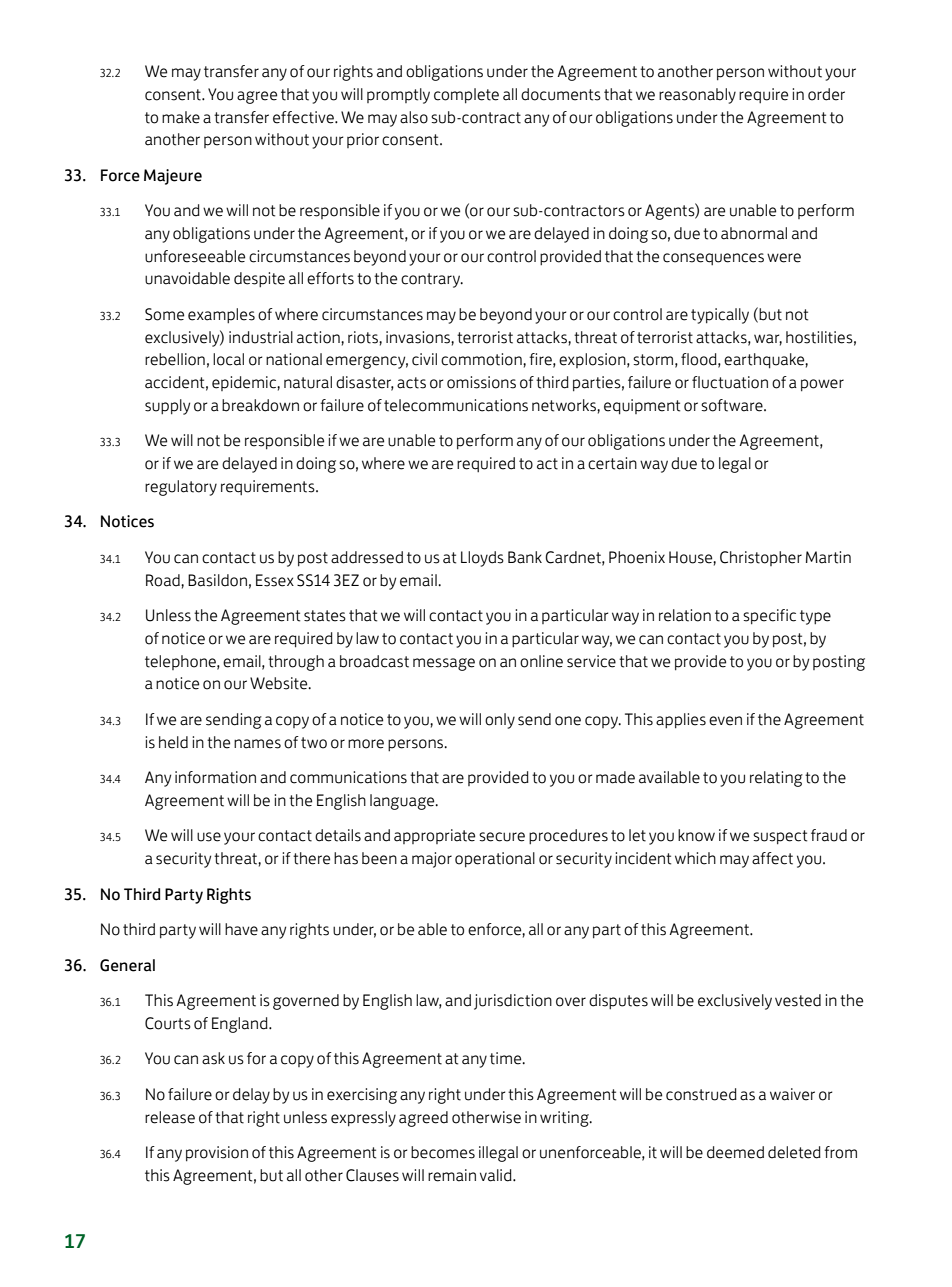 The height and width of the screenshot is (1287, 952). I want to click on becomes, so click(443, 1152).
